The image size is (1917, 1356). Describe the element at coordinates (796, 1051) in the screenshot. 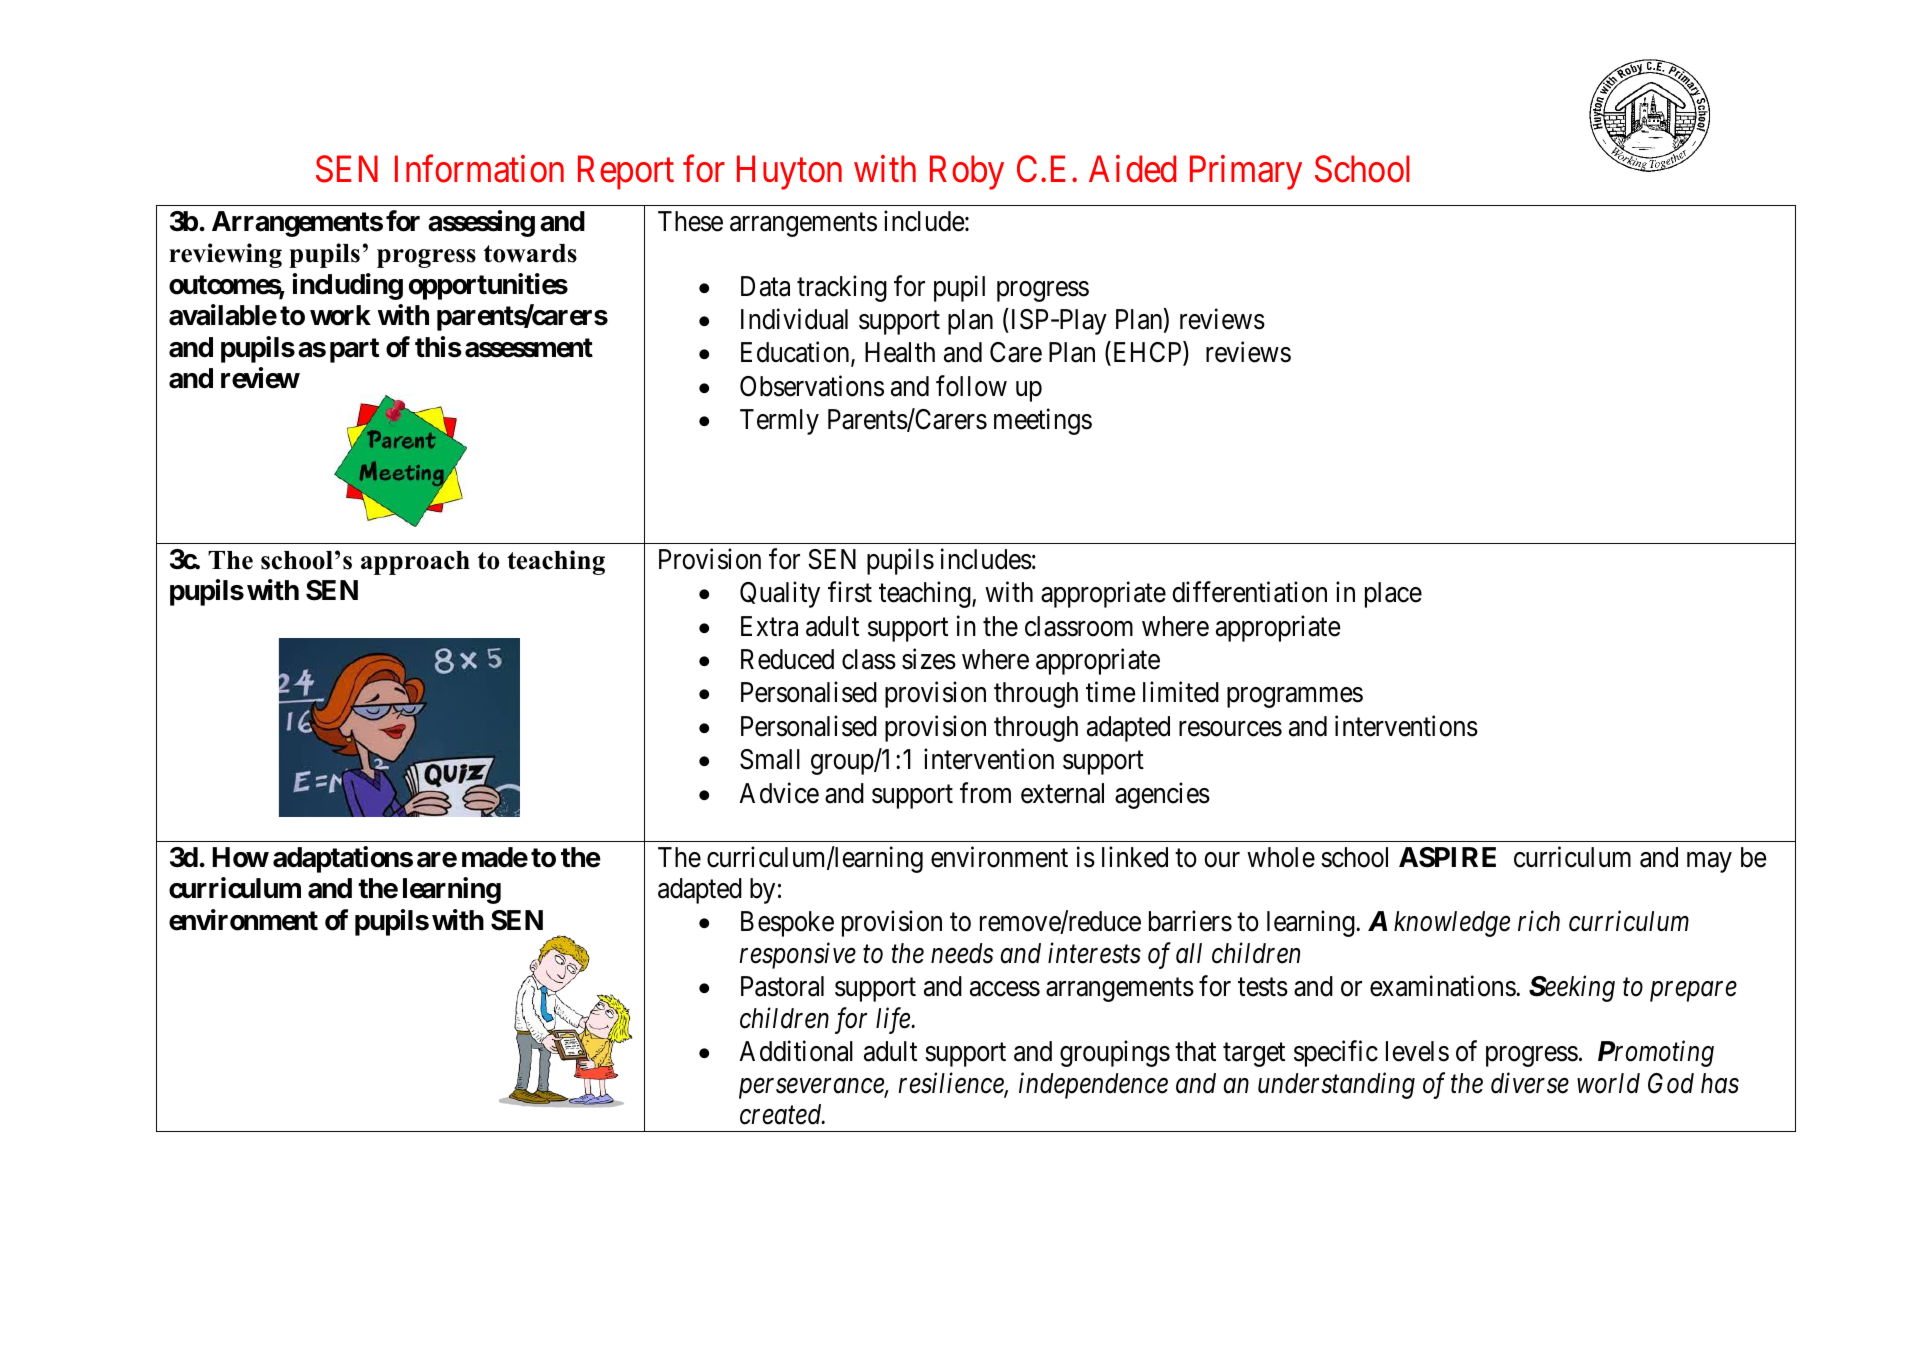

I see `Additional` at that location.
